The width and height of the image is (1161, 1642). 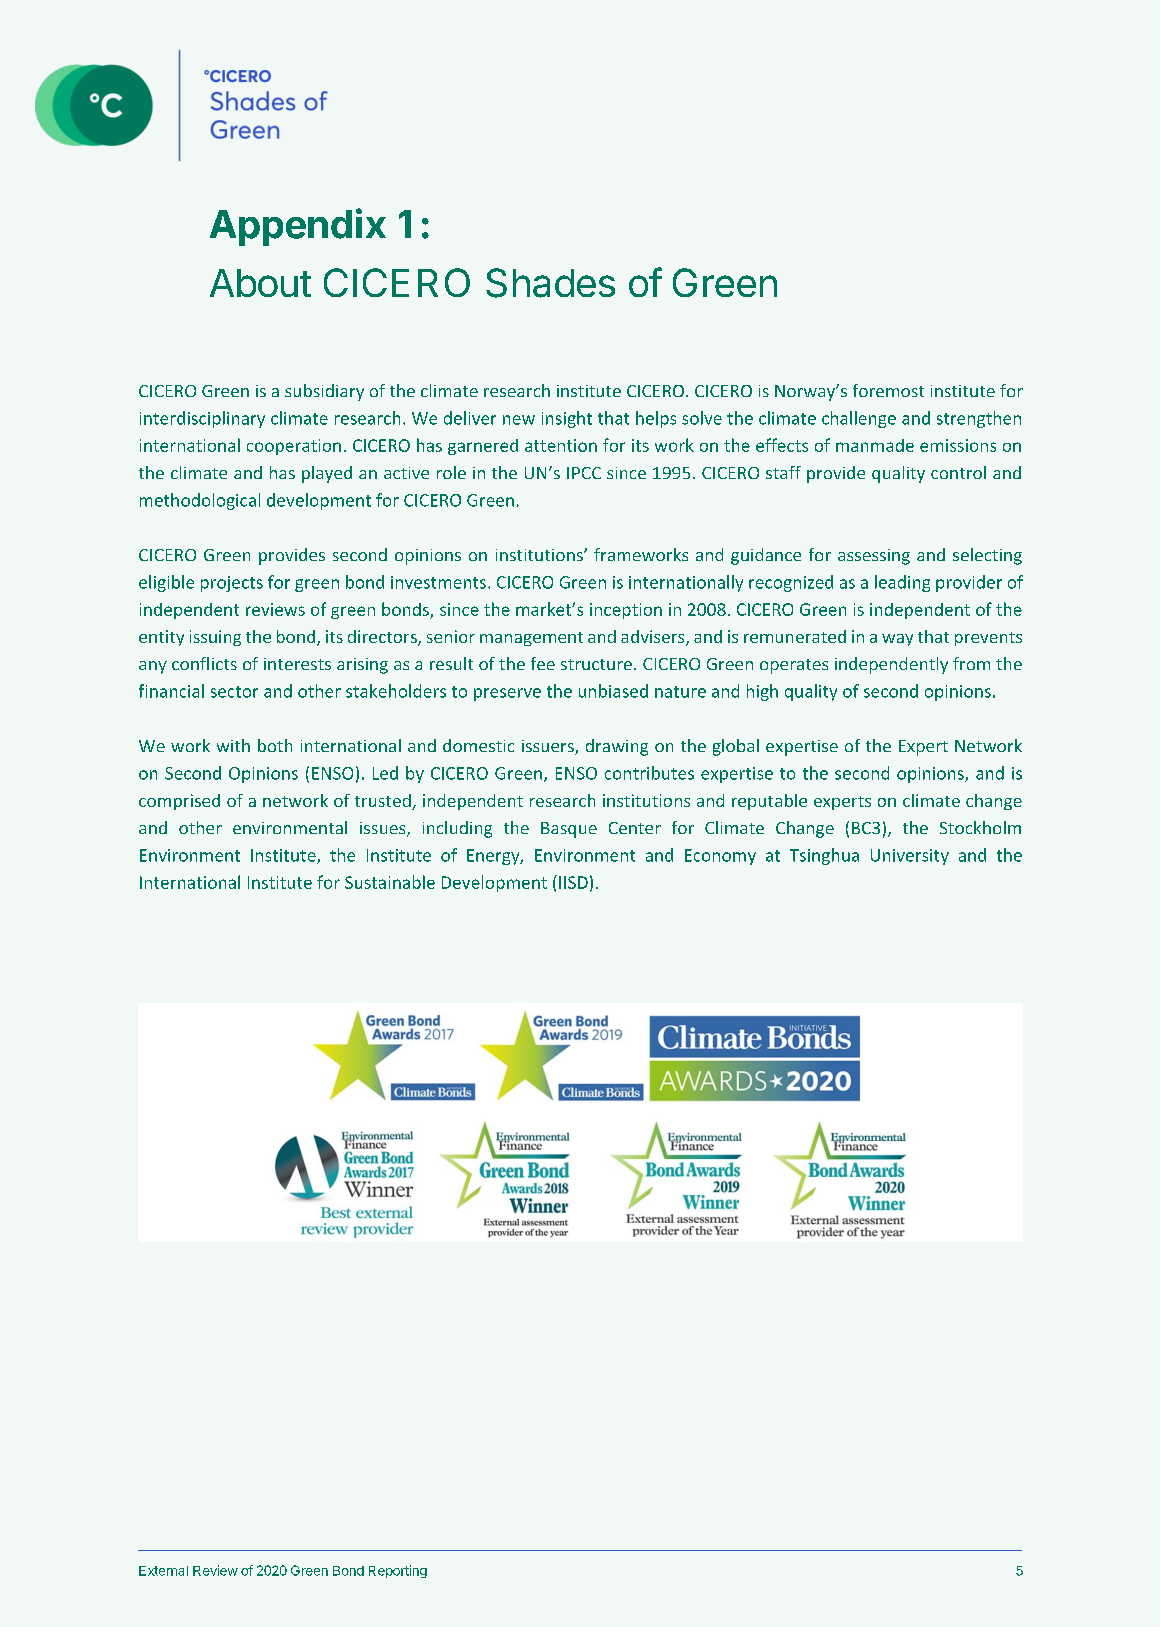 I want to click on University, so click(x=910, y=857).
